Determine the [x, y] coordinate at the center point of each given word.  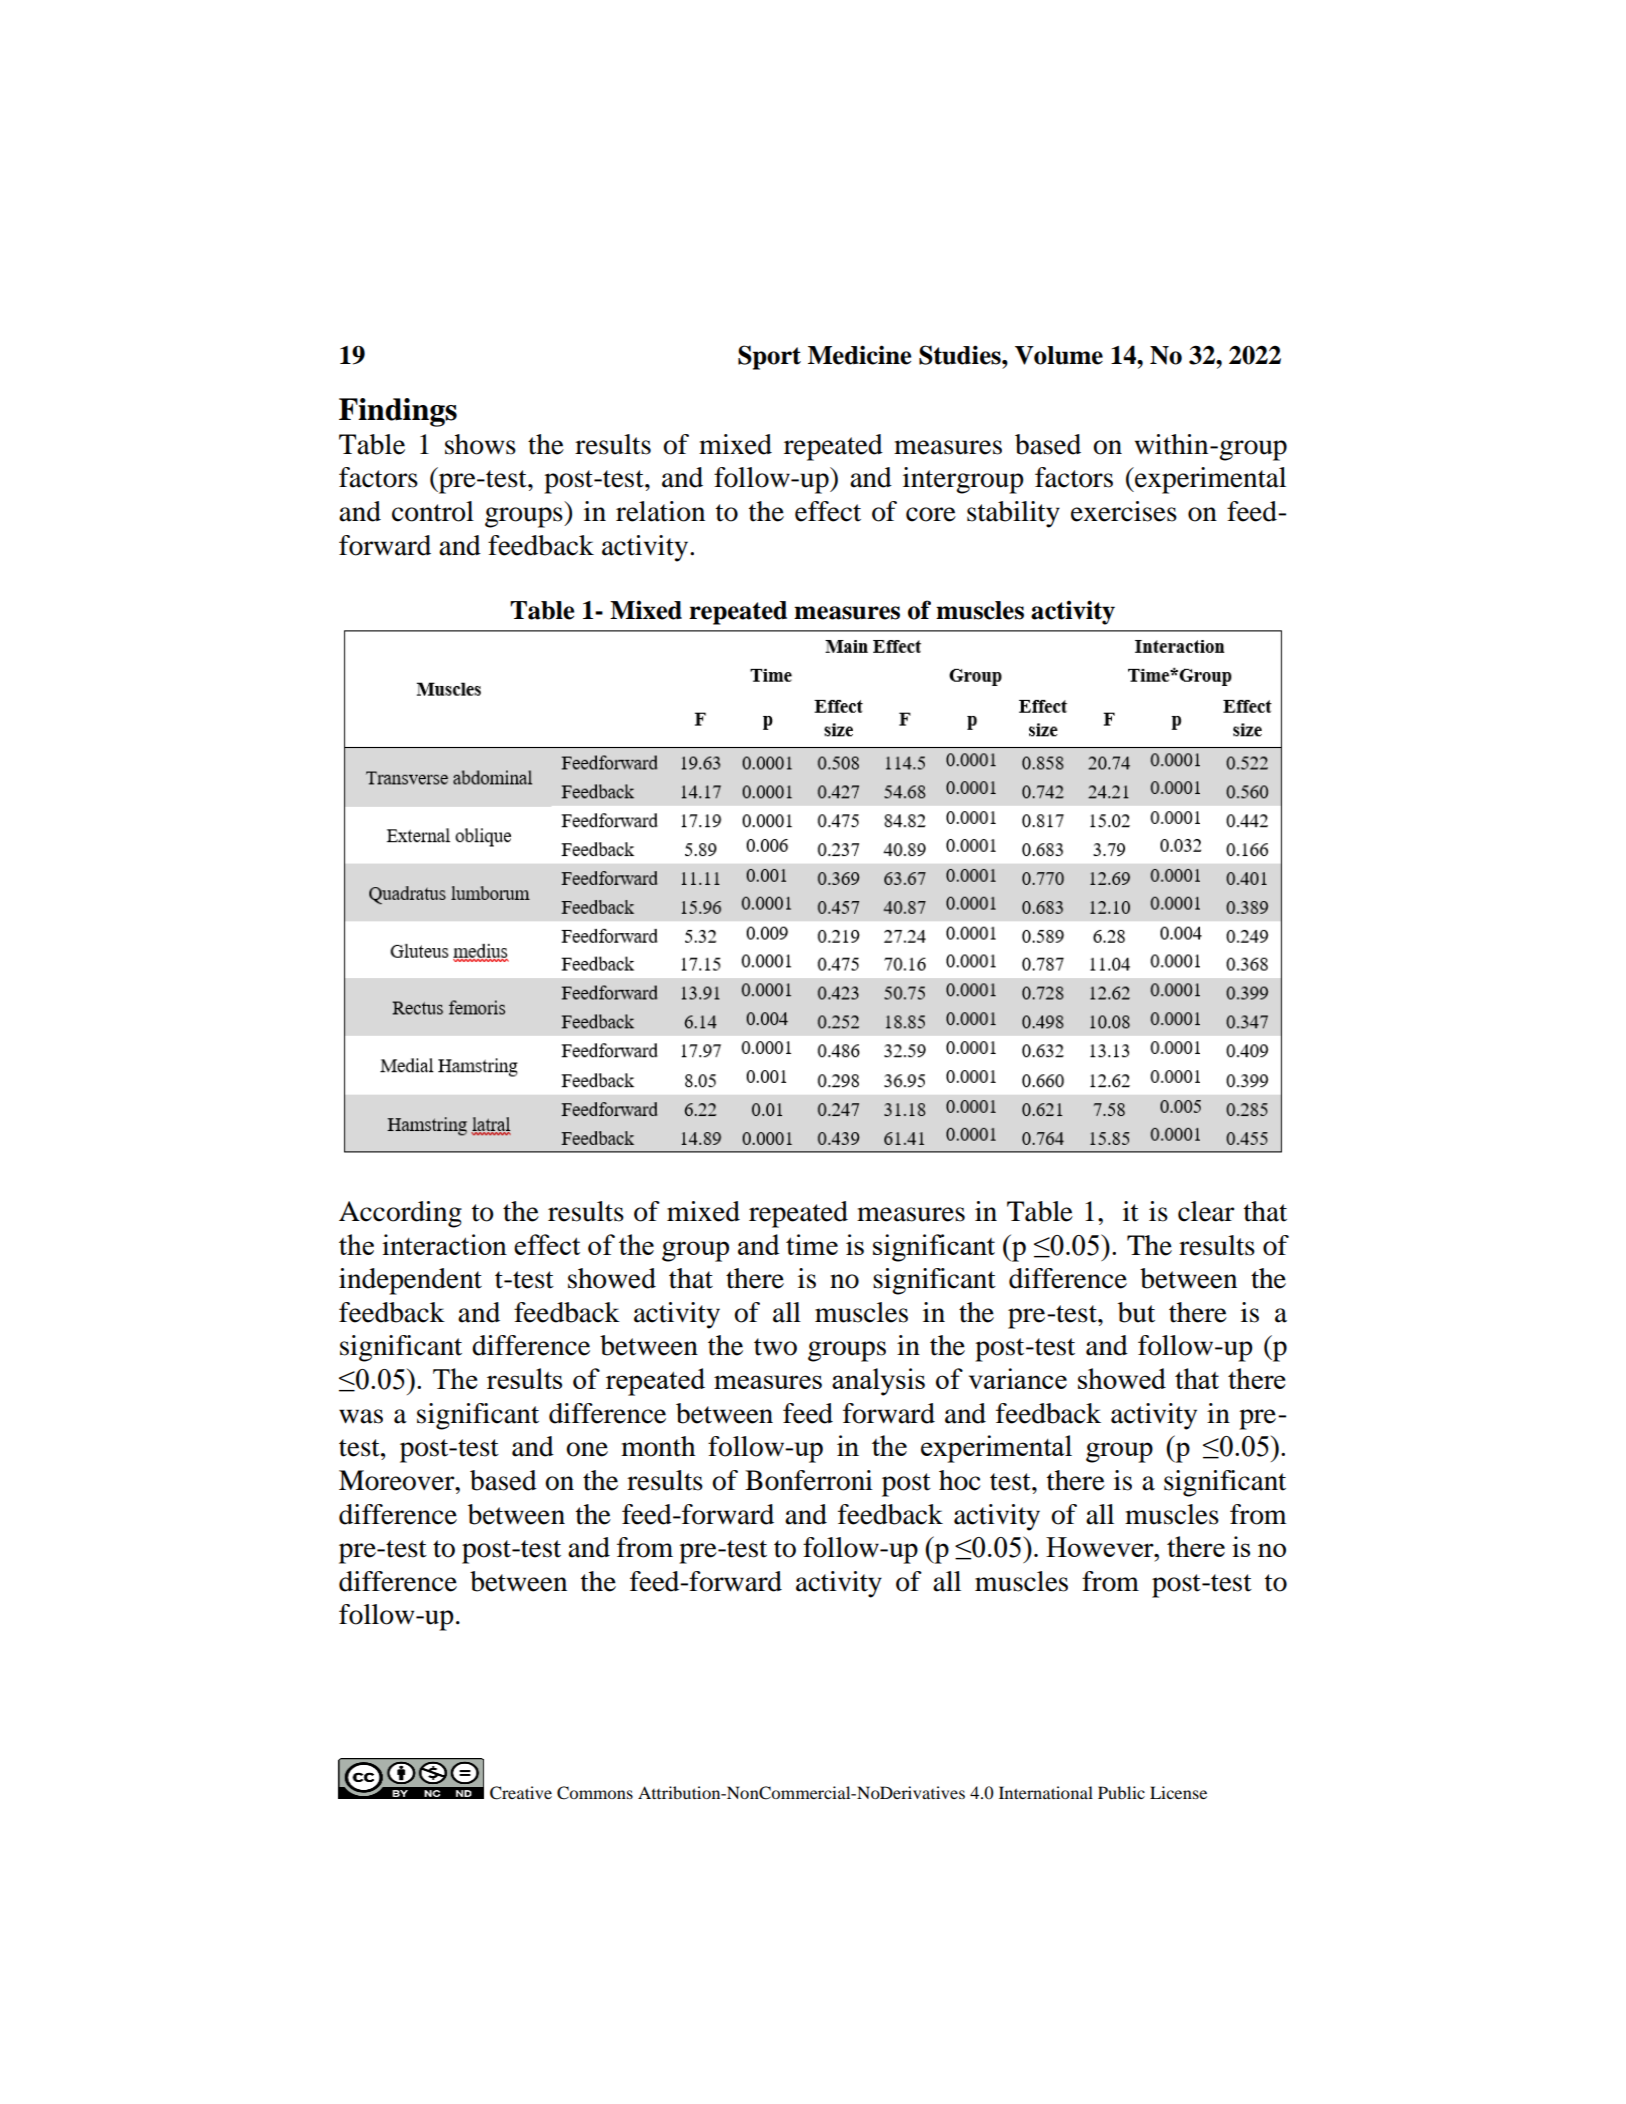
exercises [1124, 511]
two [775, 1347]
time [812, 1244]
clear [1206, 1211]
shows [480, 444]
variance [1018, 1378]
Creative [521, 1793]
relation [660, 511]
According [400, 1214]
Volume [1059, 355]
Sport [769, 357]
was [361, 1416]
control [433, 511]
